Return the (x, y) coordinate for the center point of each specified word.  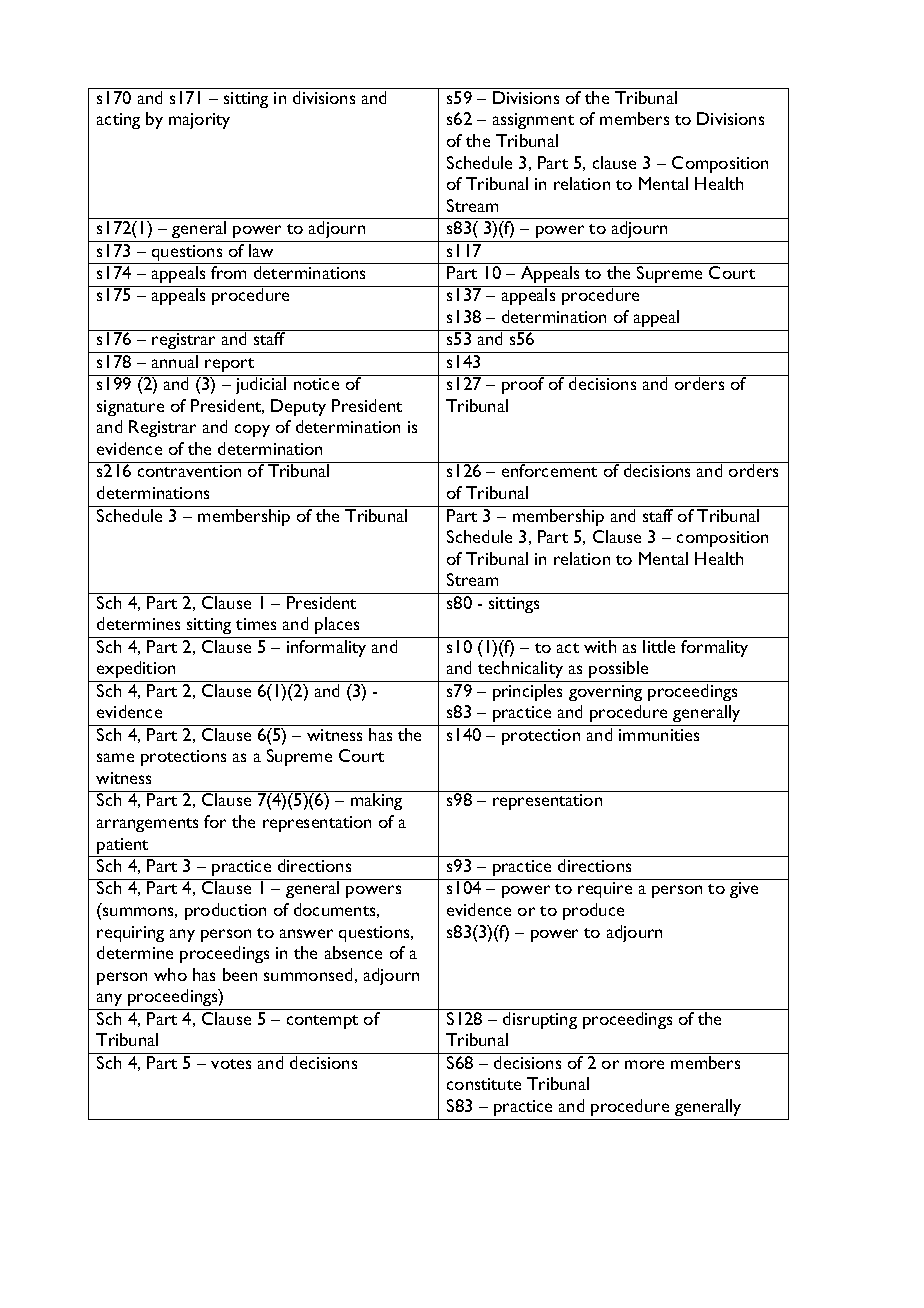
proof (523, 384)
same (115, 757)
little (659, 646)
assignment (533, 121)
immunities (659, 735)
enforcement (550, 469)
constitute (484, 1084)
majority (199, 121)
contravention (189, 471)
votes (231, 1064)
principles (527, 692)
